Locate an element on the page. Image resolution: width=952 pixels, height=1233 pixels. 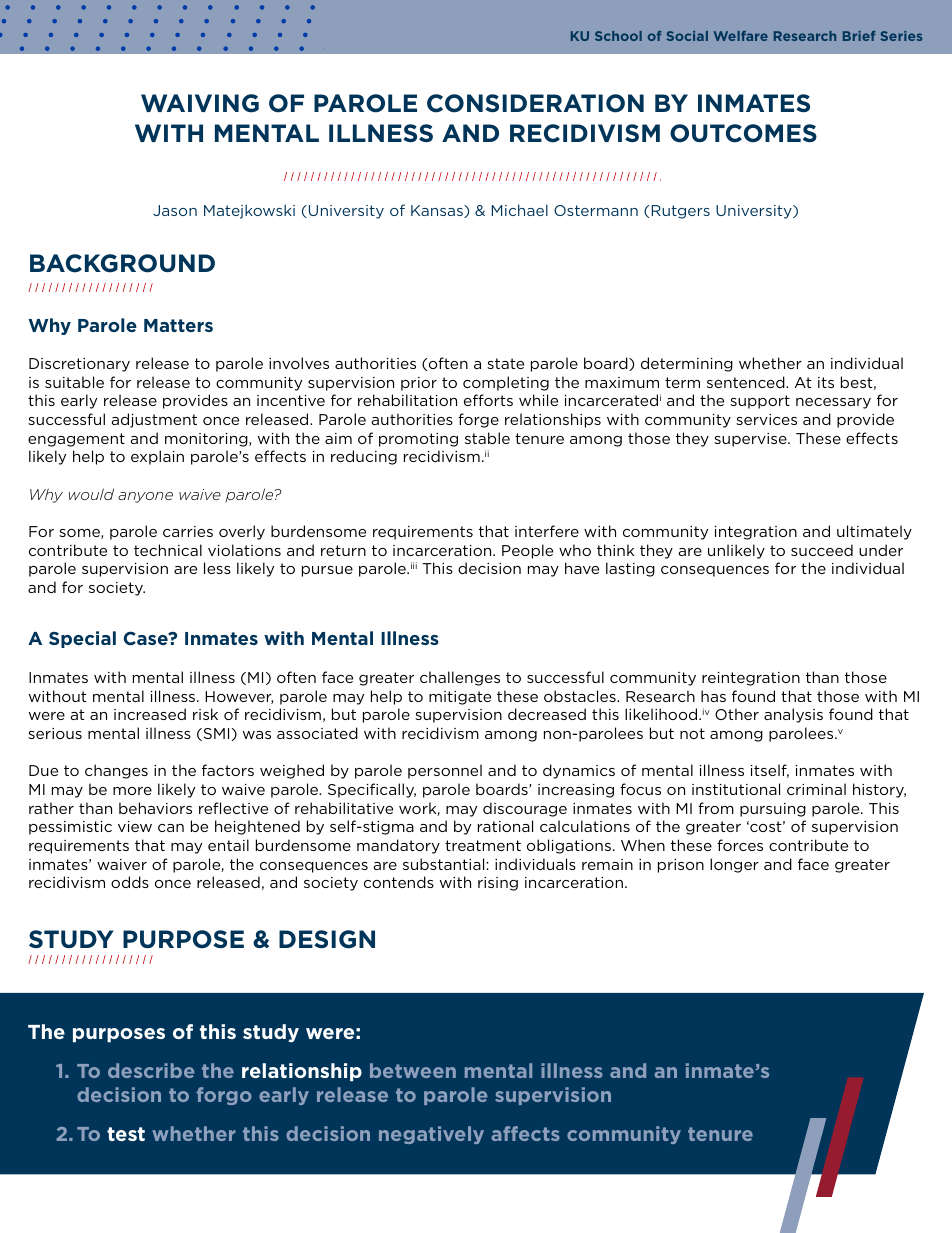
Rutgers is located at coordinates (681, 212).
